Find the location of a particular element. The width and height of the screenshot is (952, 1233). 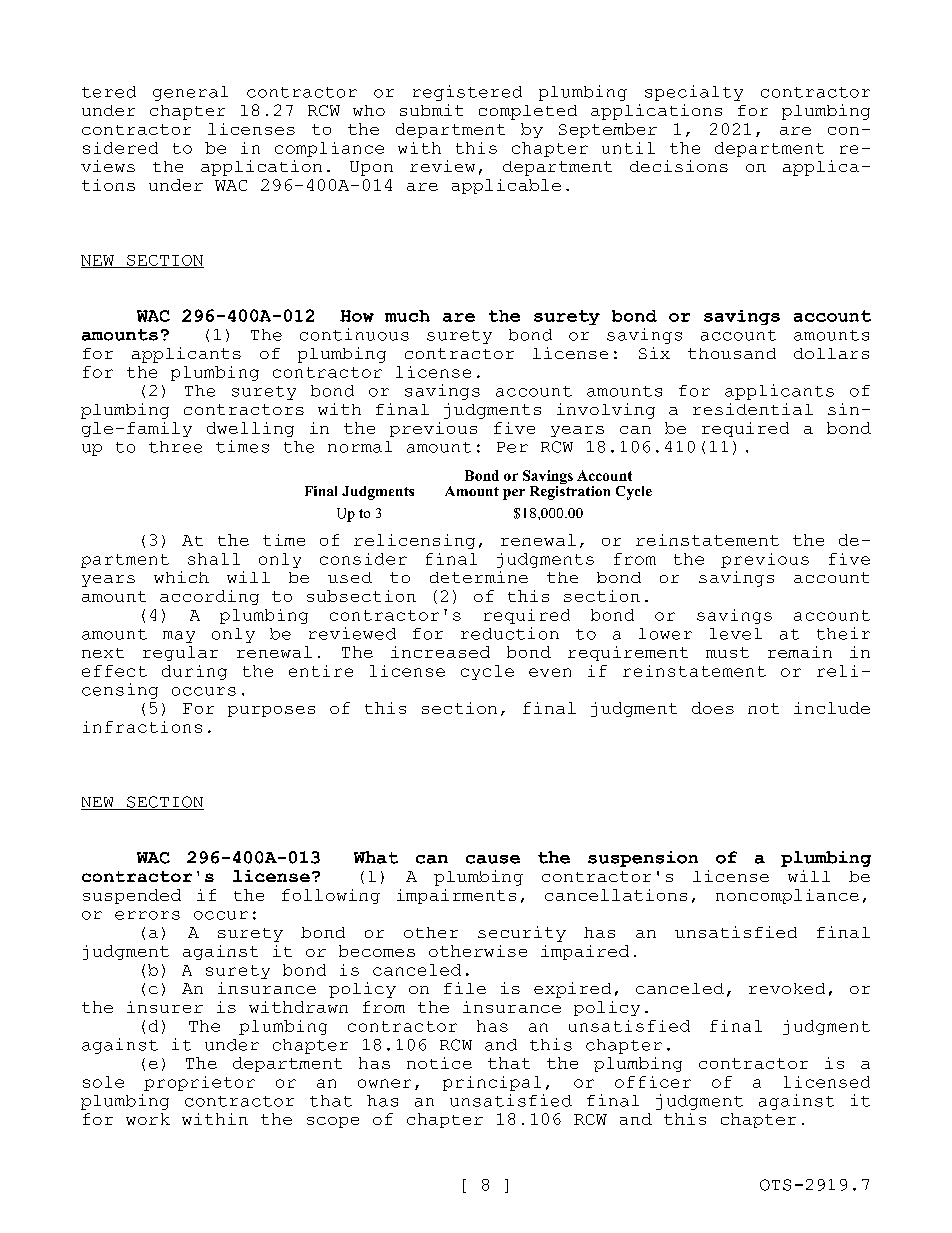

according is located at coordinates (209, 597).
